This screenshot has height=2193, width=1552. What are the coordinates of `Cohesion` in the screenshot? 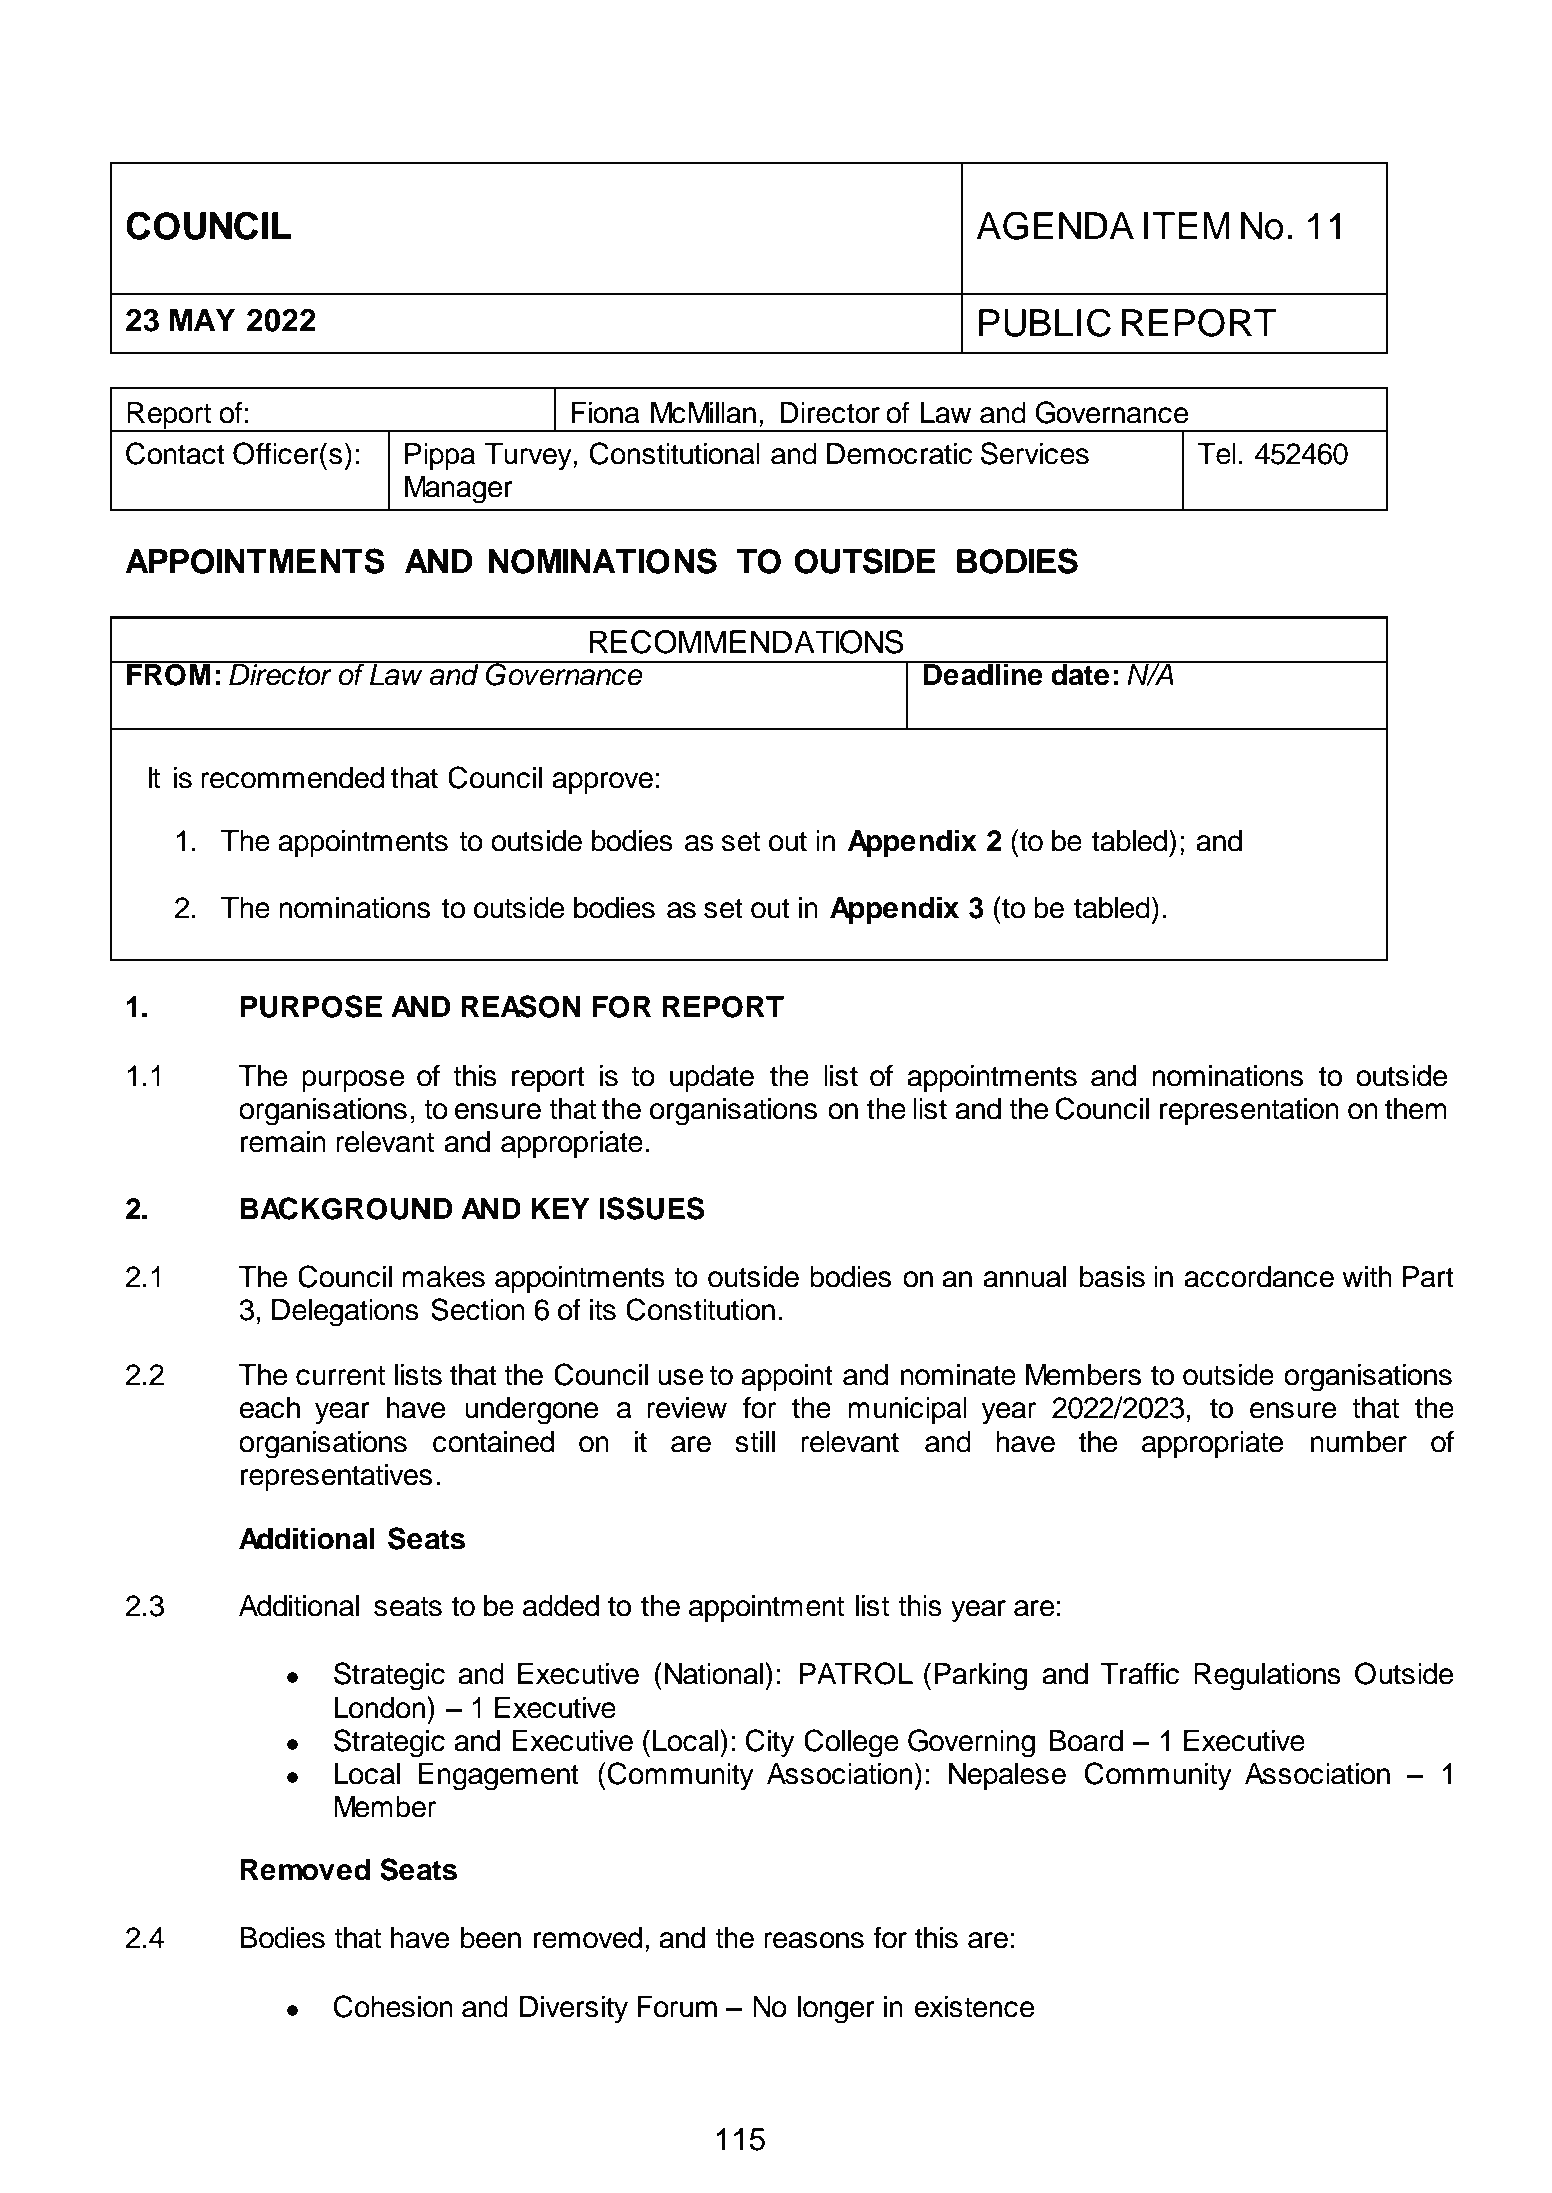 It's located at (393, 2006).
